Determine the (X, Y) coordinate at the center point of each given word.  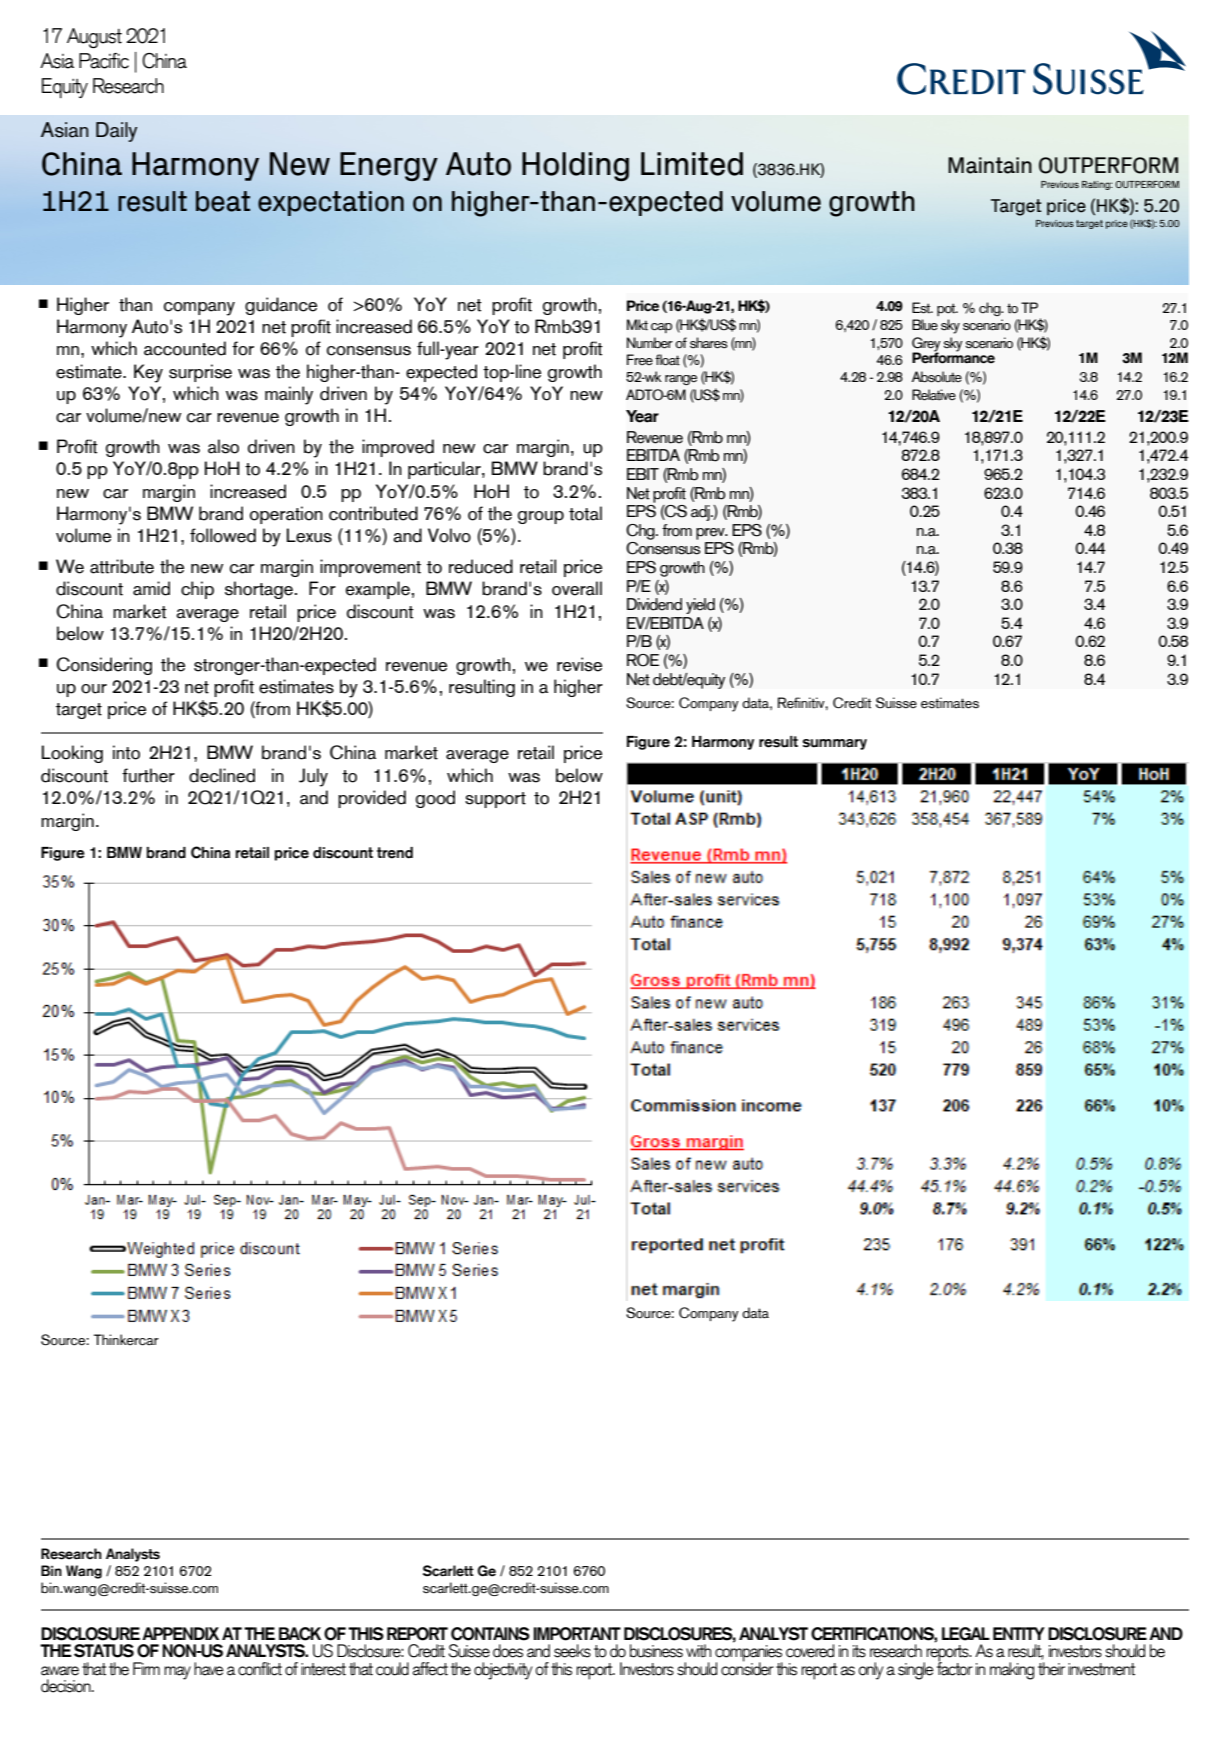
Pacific (104, 61)
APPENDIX (180, 1633)
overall (577, 588)
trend (395, 853)
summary (835, 744)
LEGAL (966, 1634)
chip (197, 590)
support (495, 800)
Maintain (990, 165)
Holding (575, 166)
